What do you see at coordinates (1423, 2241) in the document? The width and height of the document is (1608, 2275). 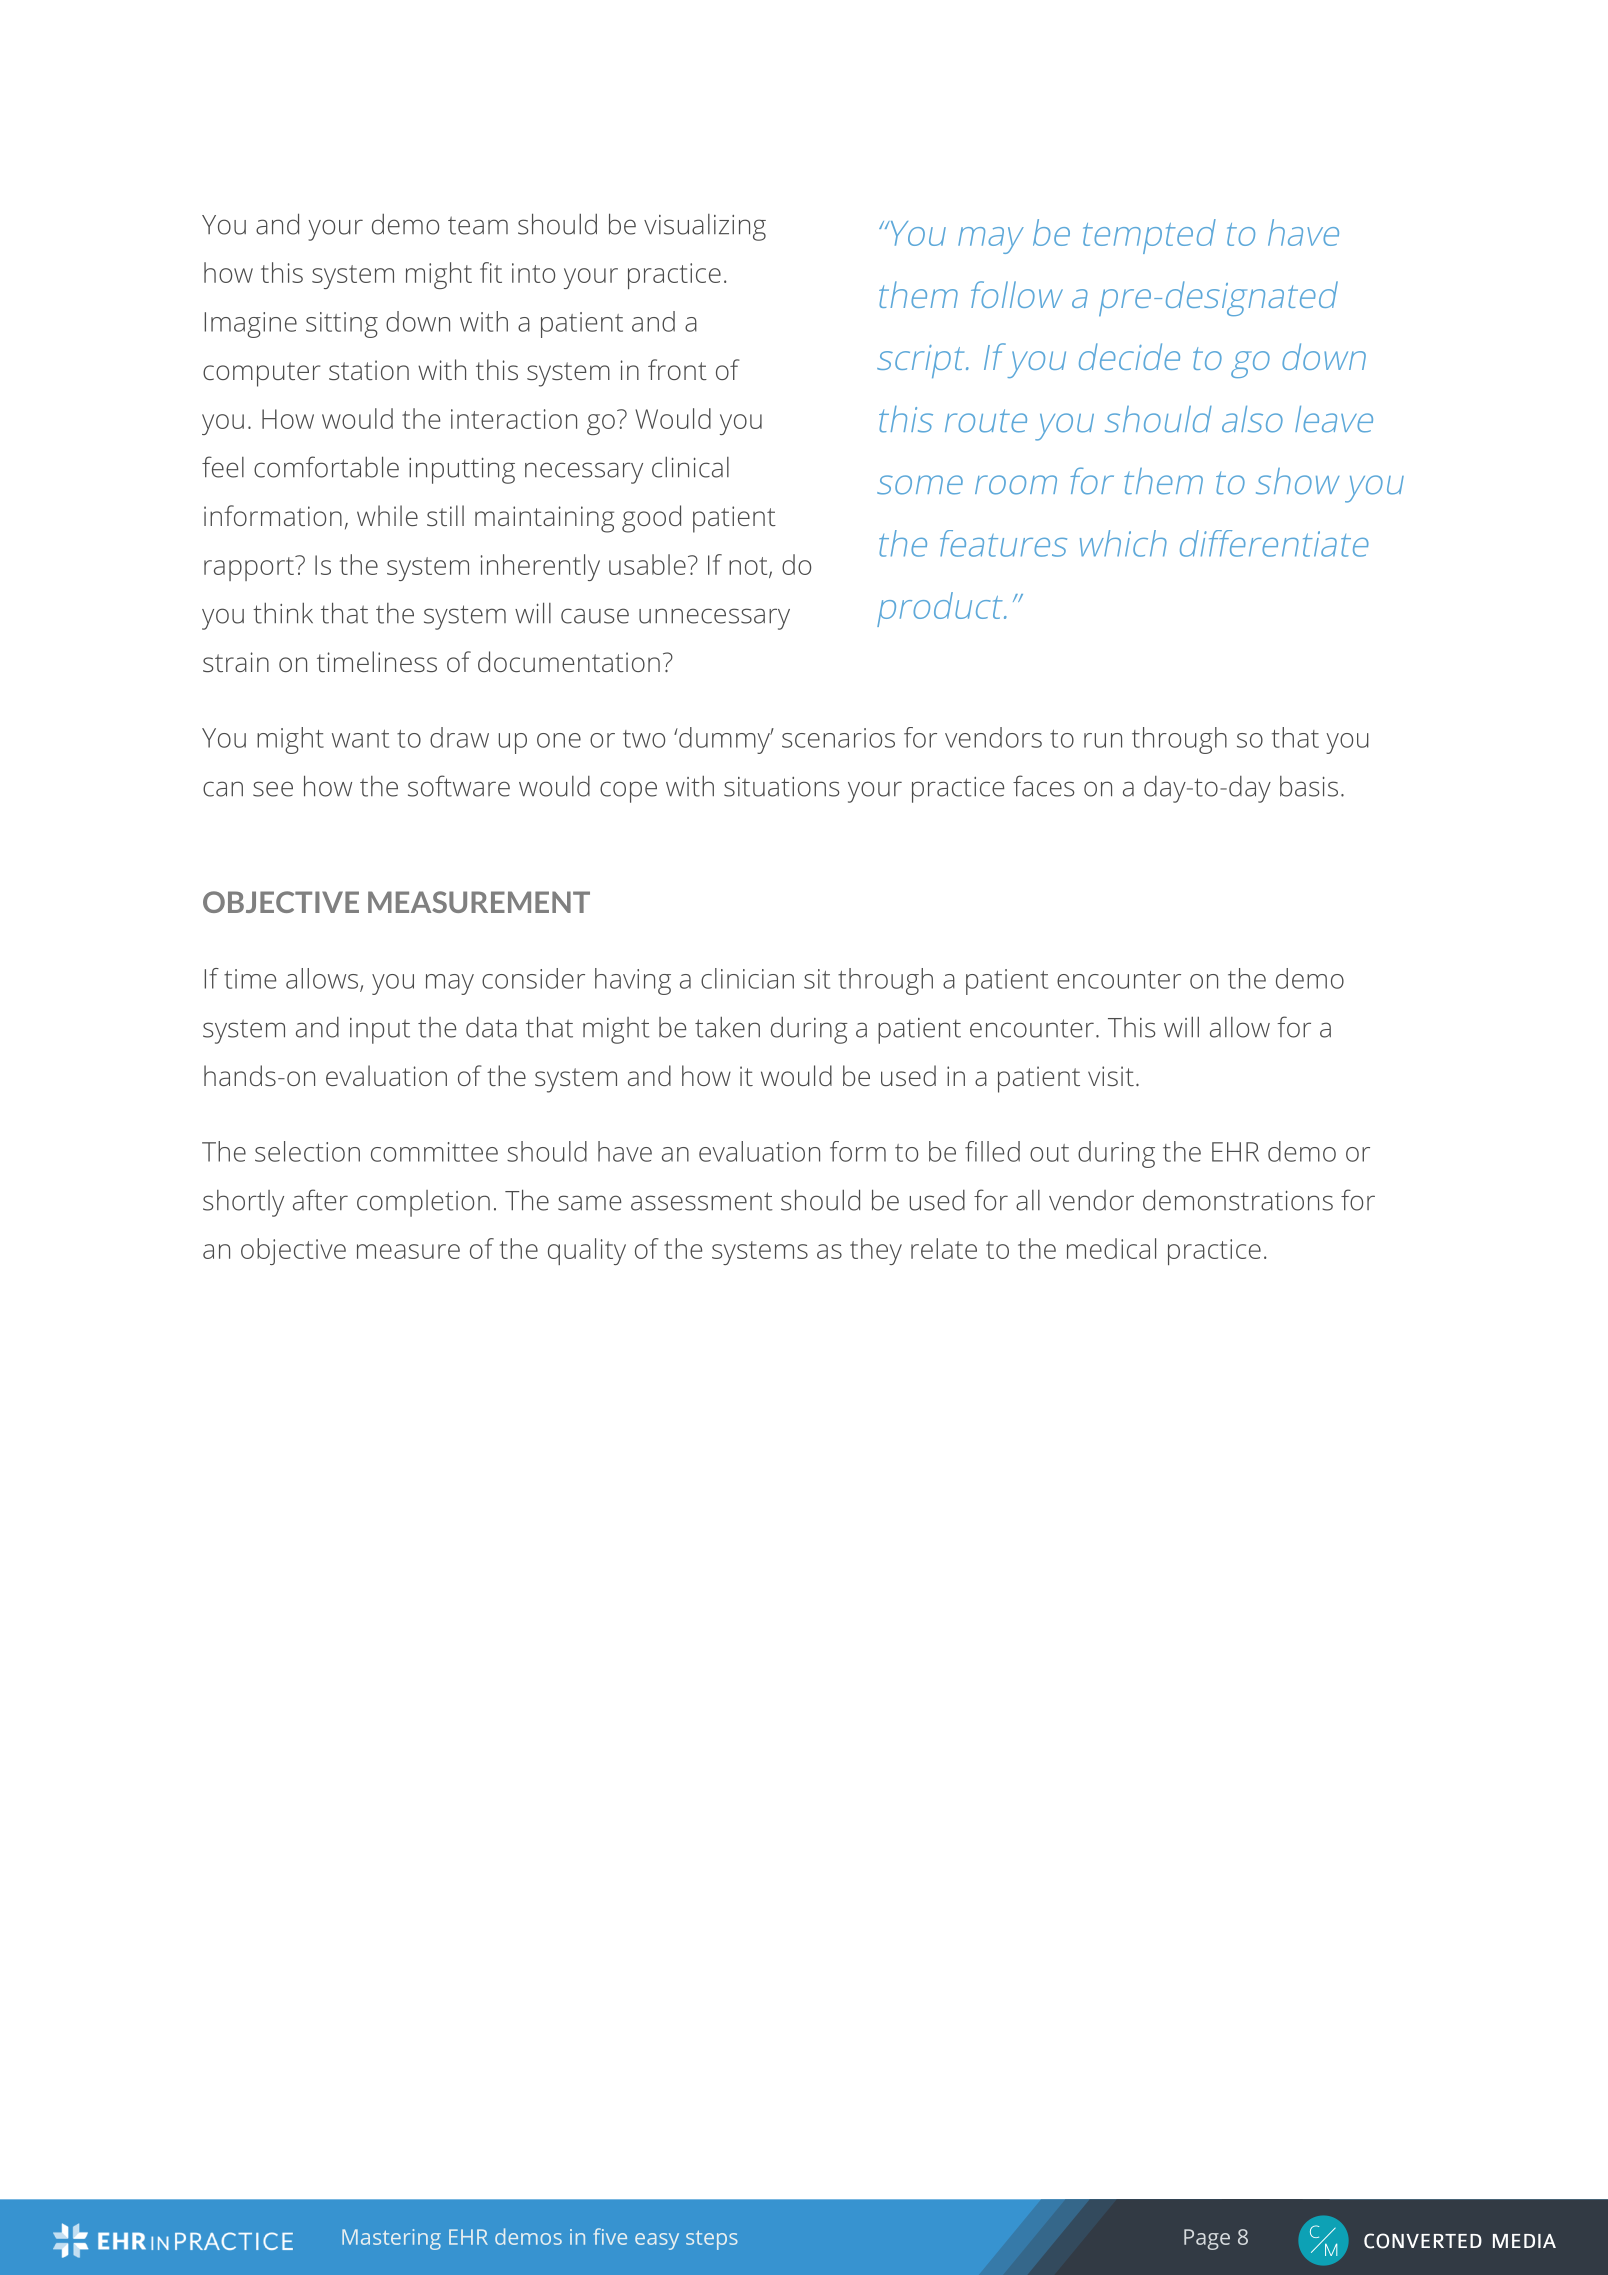 I see `CONVERTED` at bounding box center [1423, 2241].
